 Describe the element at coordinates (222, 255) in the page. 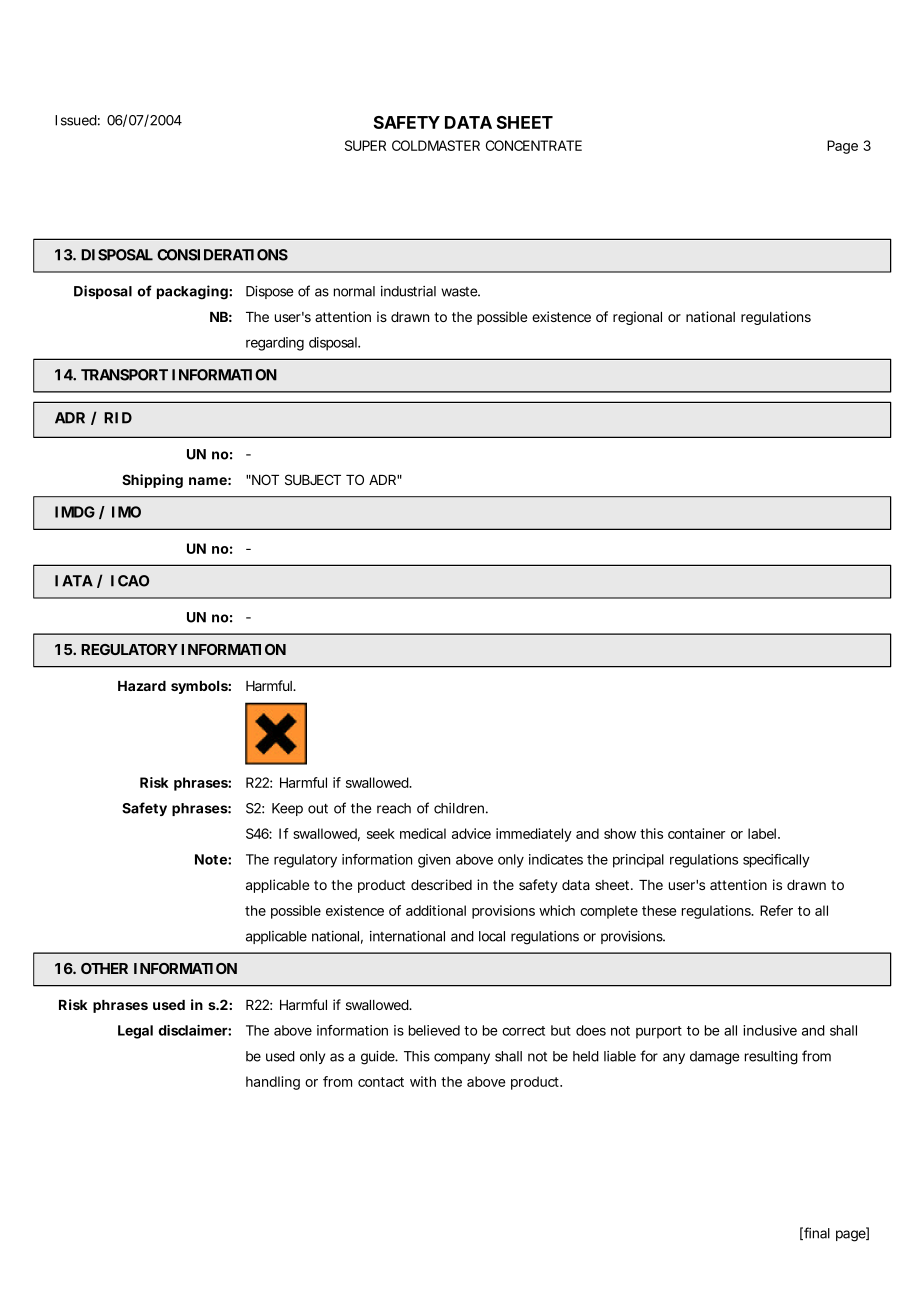

I see `CONSIDERATIONS` at that location.
